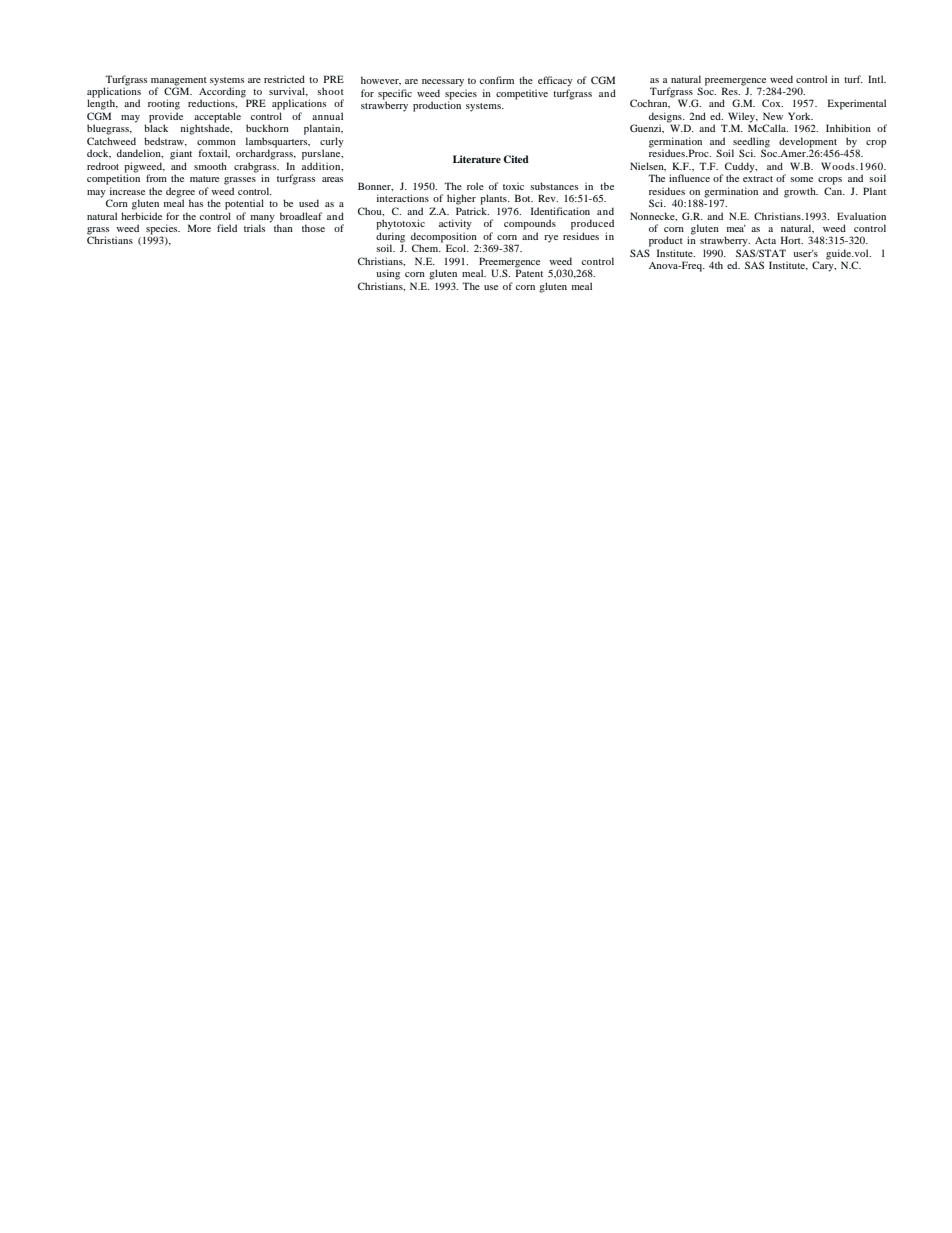 The image size is (952, 1233). I want to click on common, so click(216, 142).
